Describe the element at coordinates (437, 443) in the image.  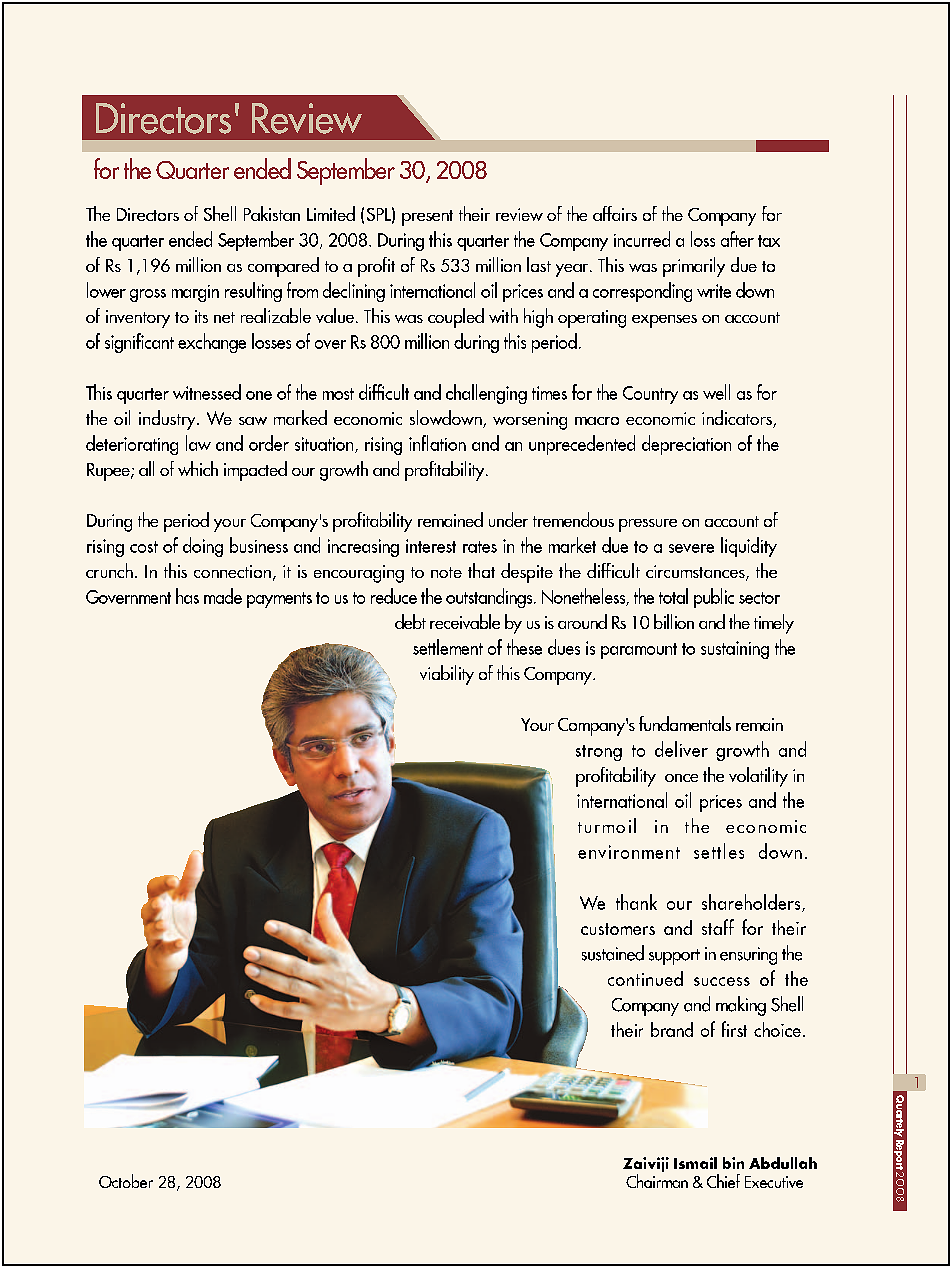
I see `inflation` at that location.
